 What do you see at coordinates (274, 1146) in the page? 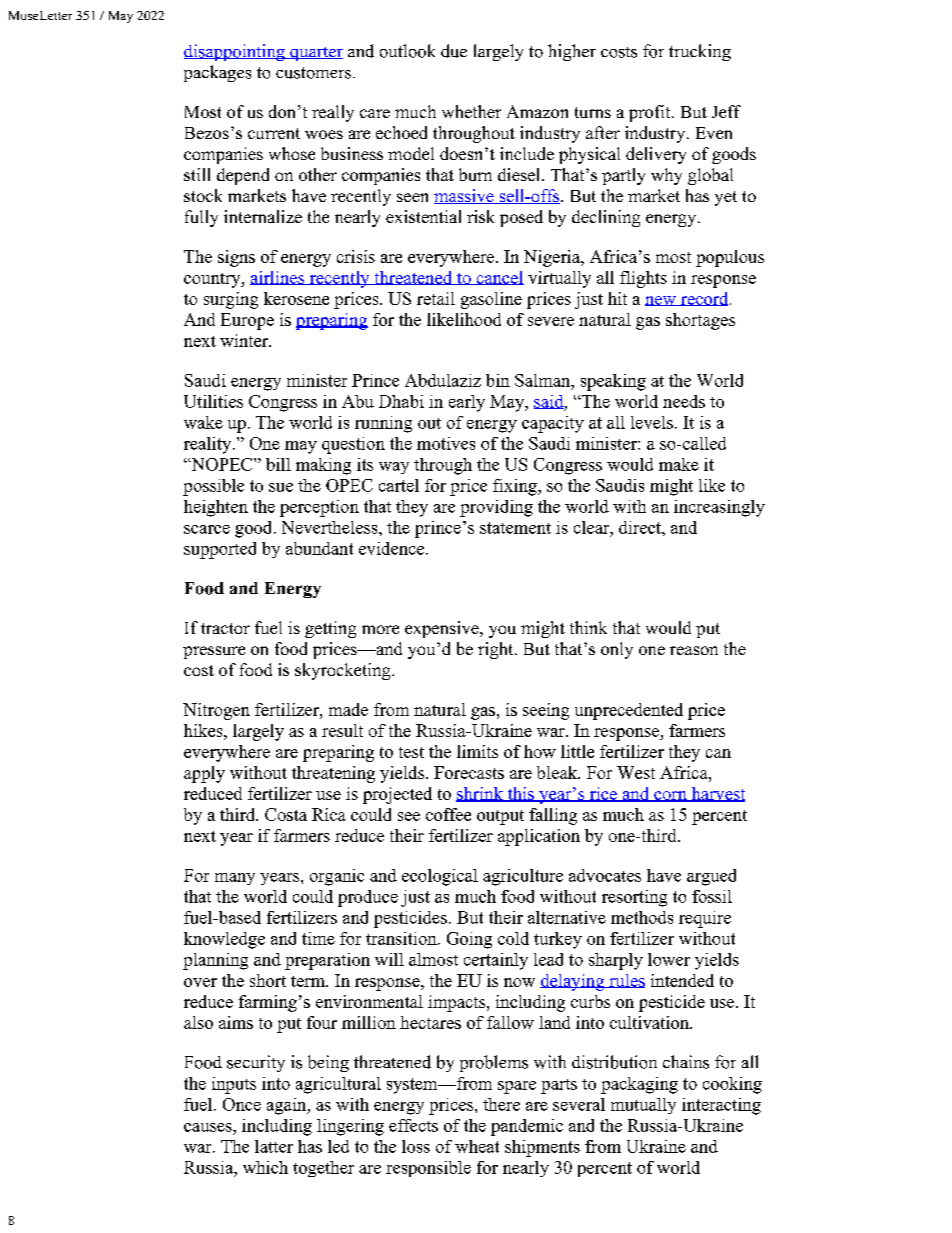
I see `latter` at bounding box center [274, 1146].
